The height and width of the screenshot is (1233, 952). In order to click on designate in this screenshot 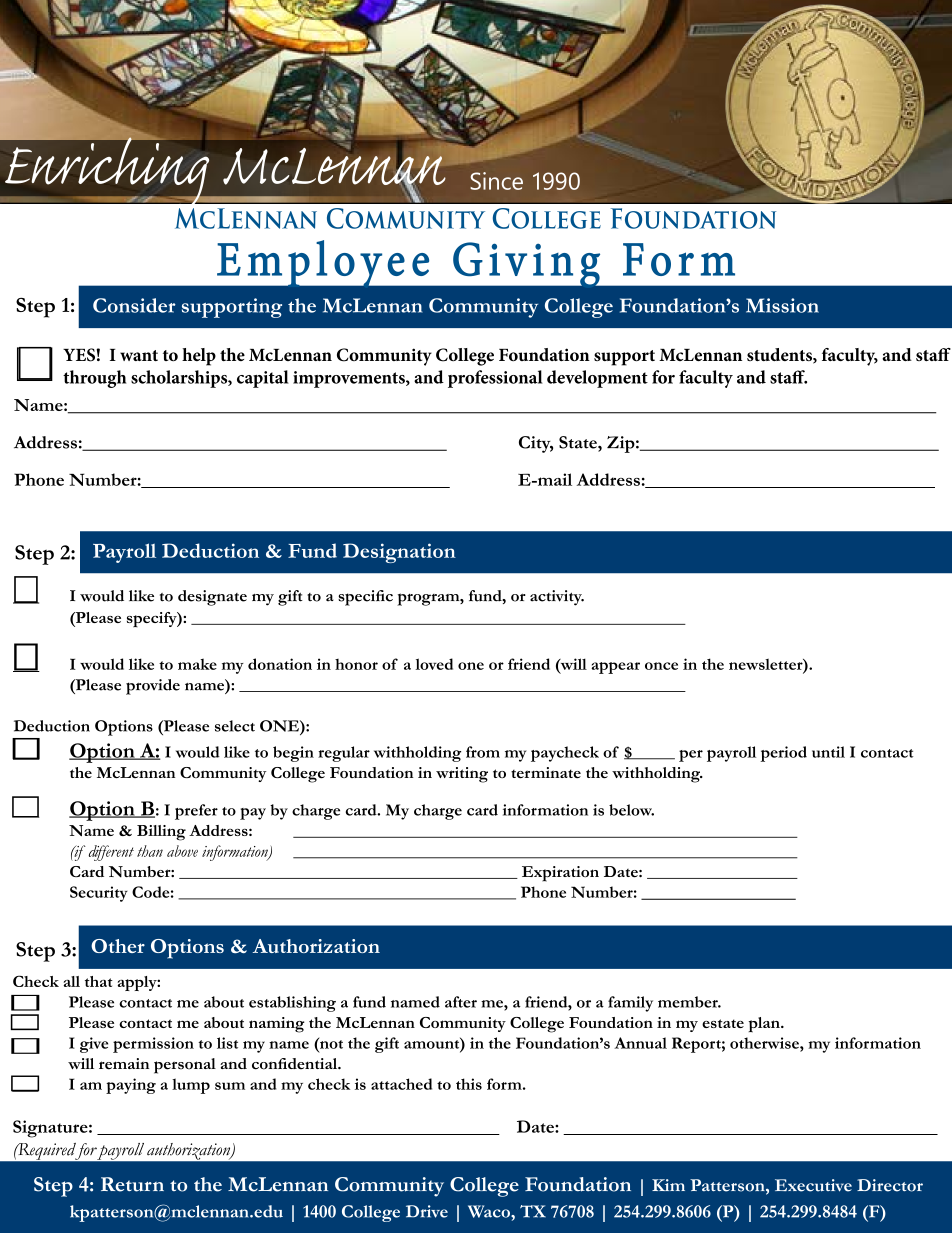, I will do `click(212, 598)`.
